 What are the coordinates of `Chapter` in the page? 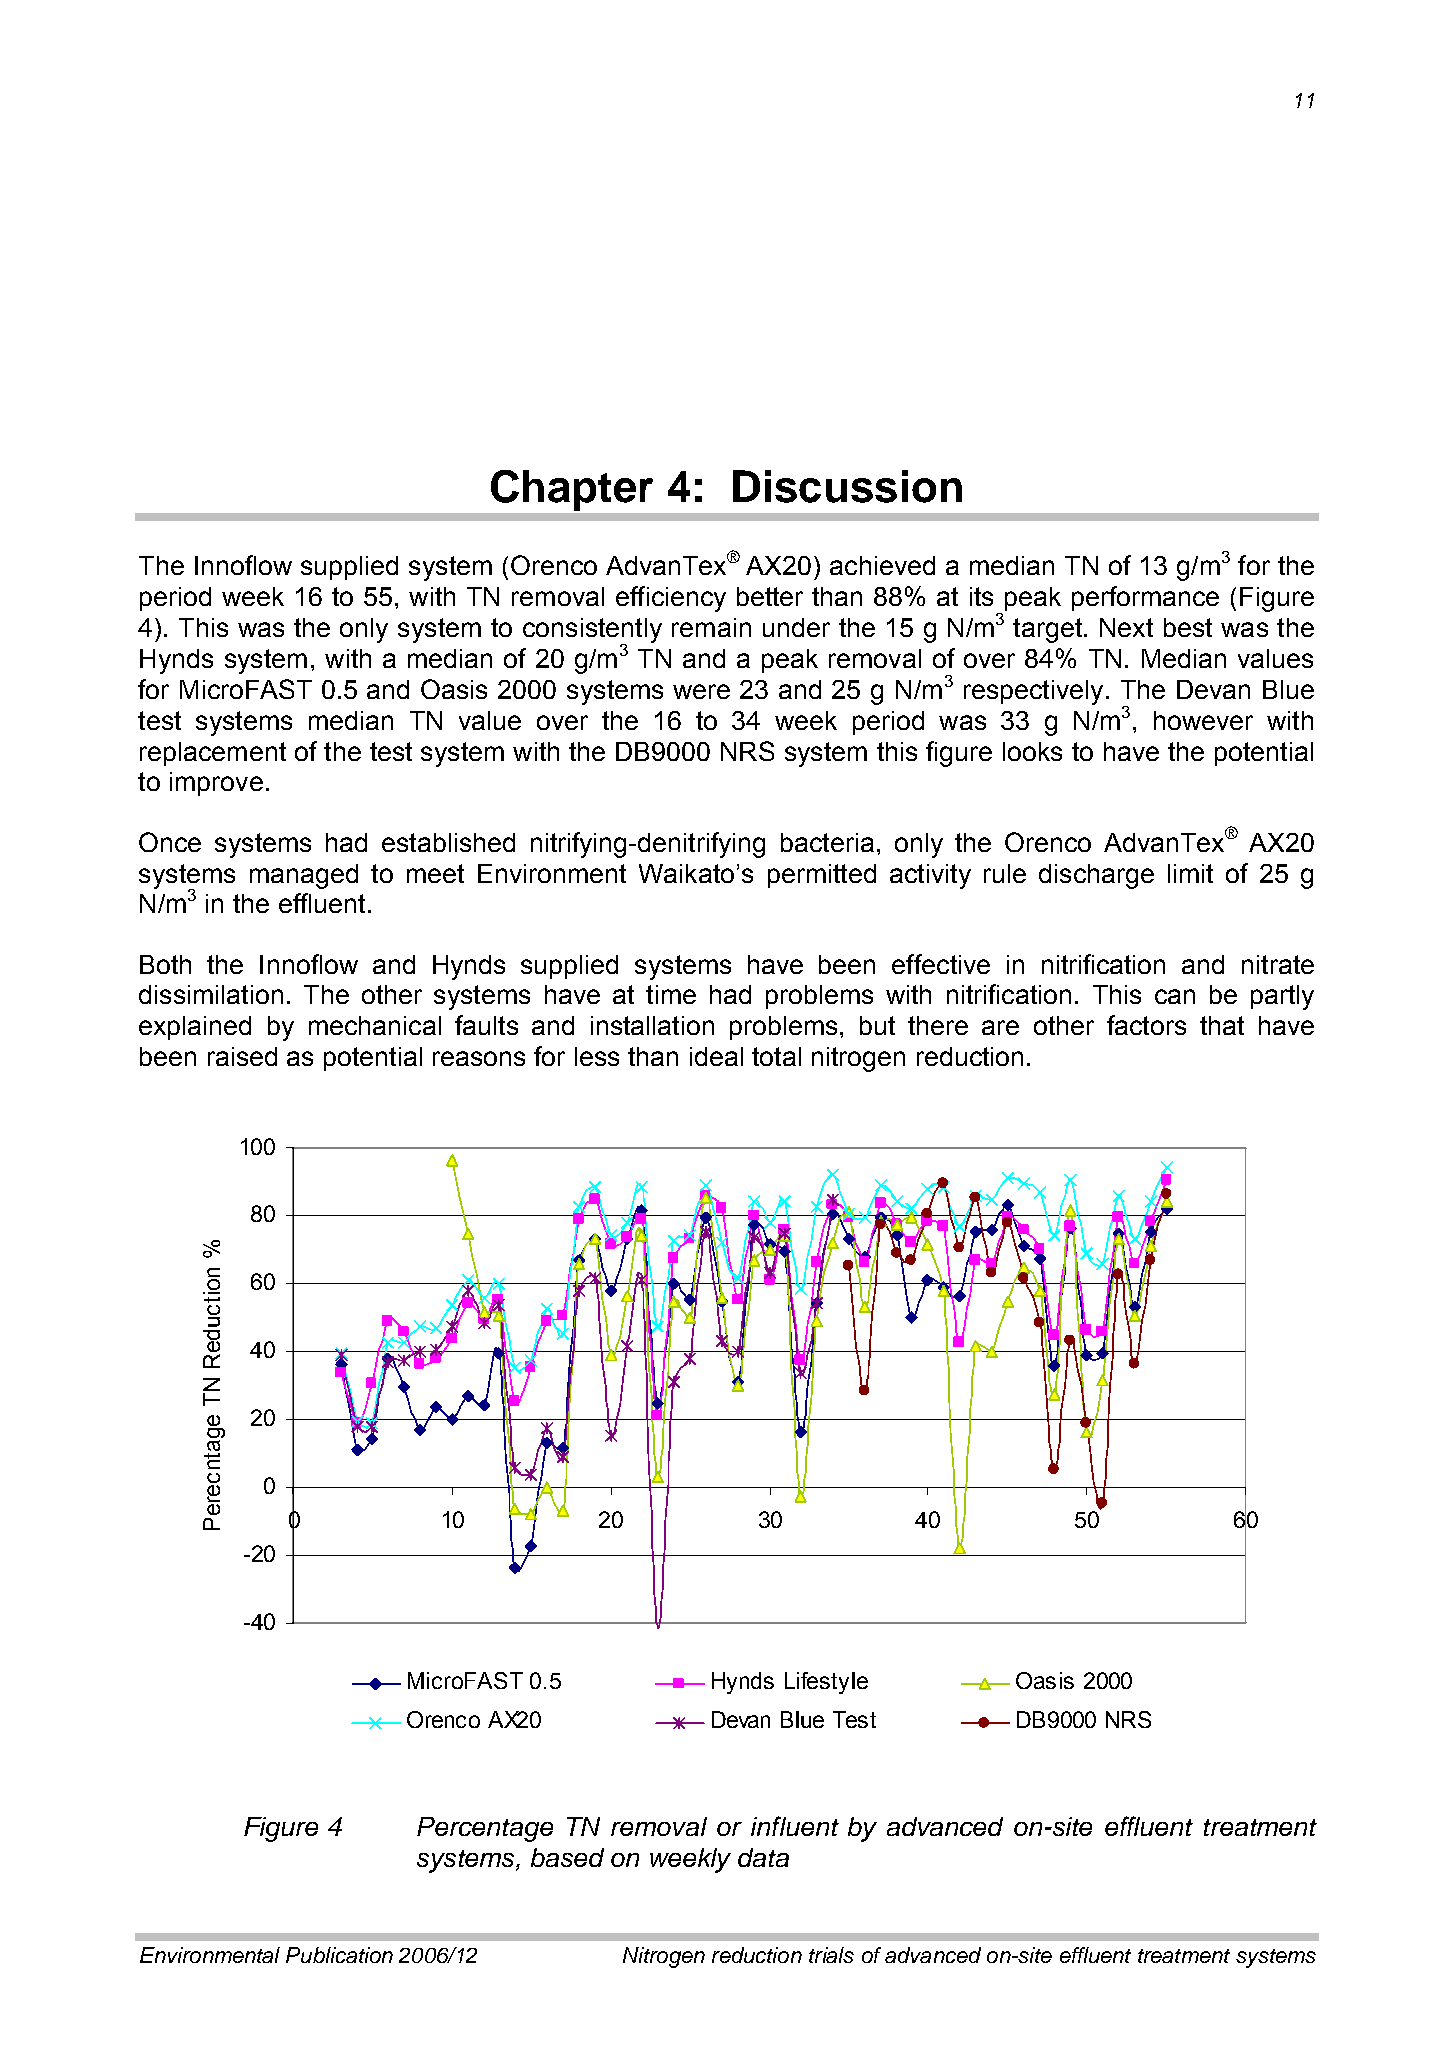 It's located at (572, 490).
